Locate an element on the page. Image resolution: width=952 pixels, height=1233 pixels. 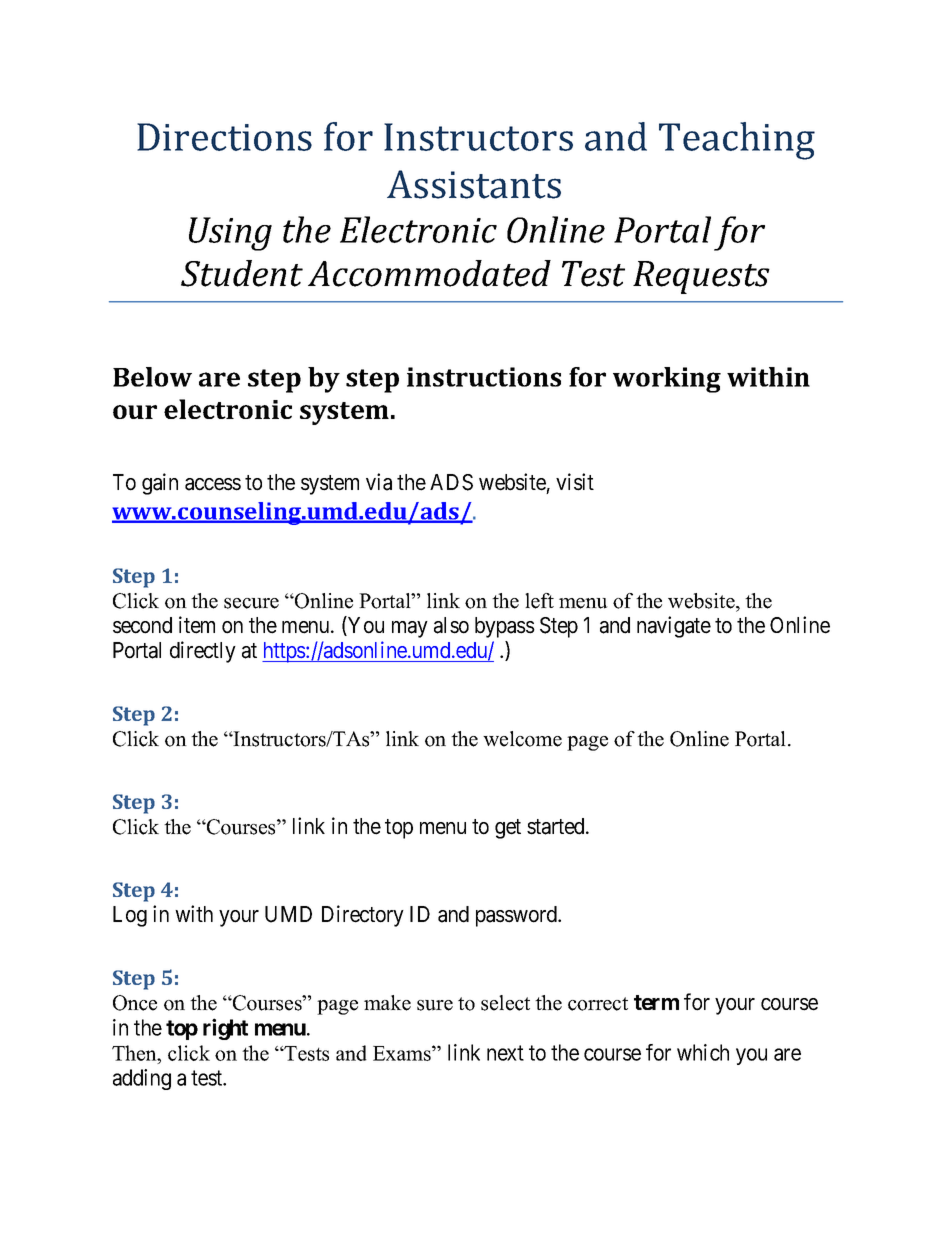
right is located at coordinates (225, 1029).
